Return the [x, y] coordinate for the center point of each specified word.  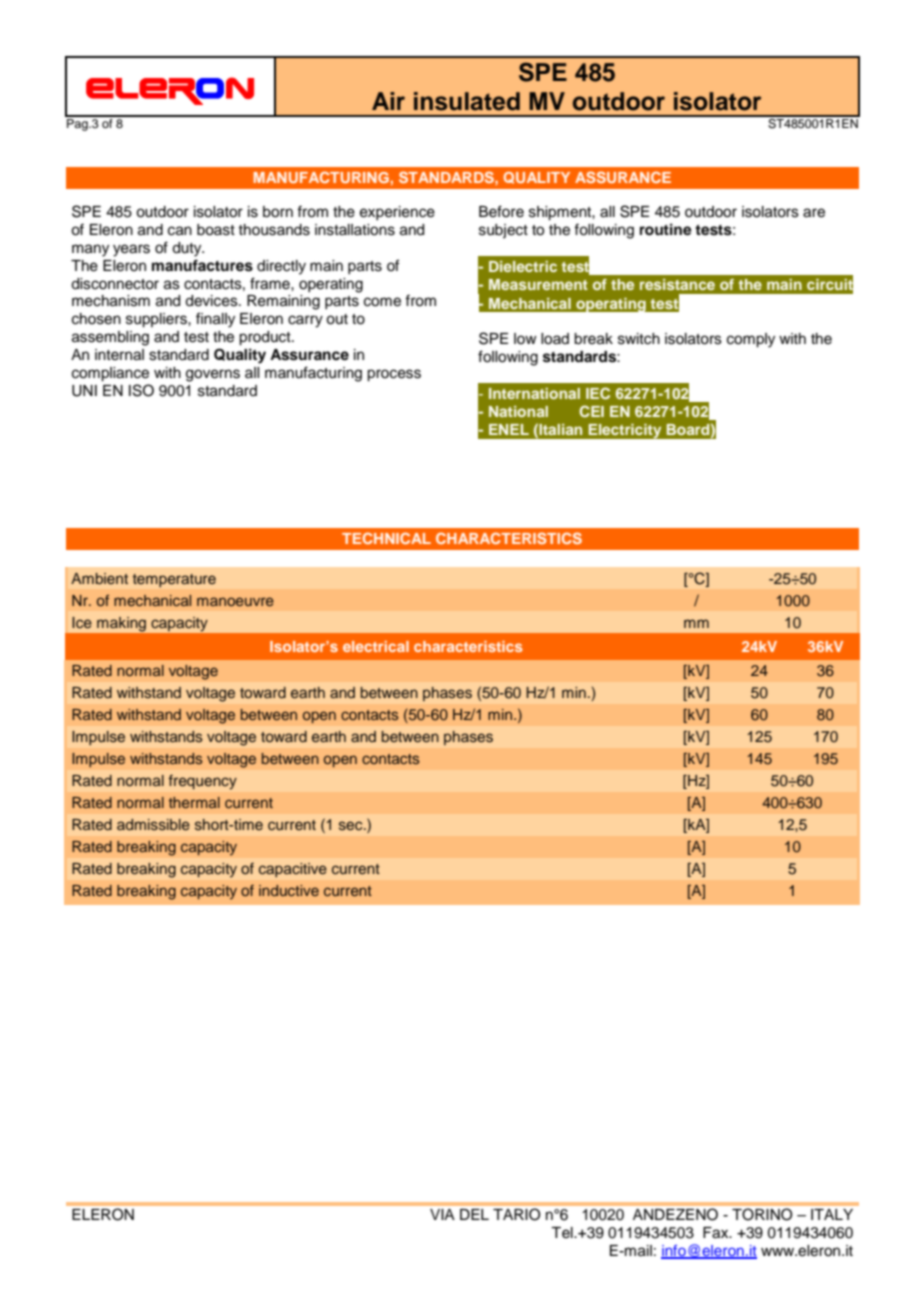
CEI [591, 411]
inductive [289, 890]
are [814, 213]
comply [751, 340]
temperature [174, 580]
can [180, 231]
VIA [442, 1214]
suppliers [157, 320]
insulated [467, 101]
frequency [203, 782]
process [394, 375]
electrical [376, 646]
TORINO [762, 1214]
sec [352, 825]
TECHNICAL [386, 538]
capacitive [293, 870]
